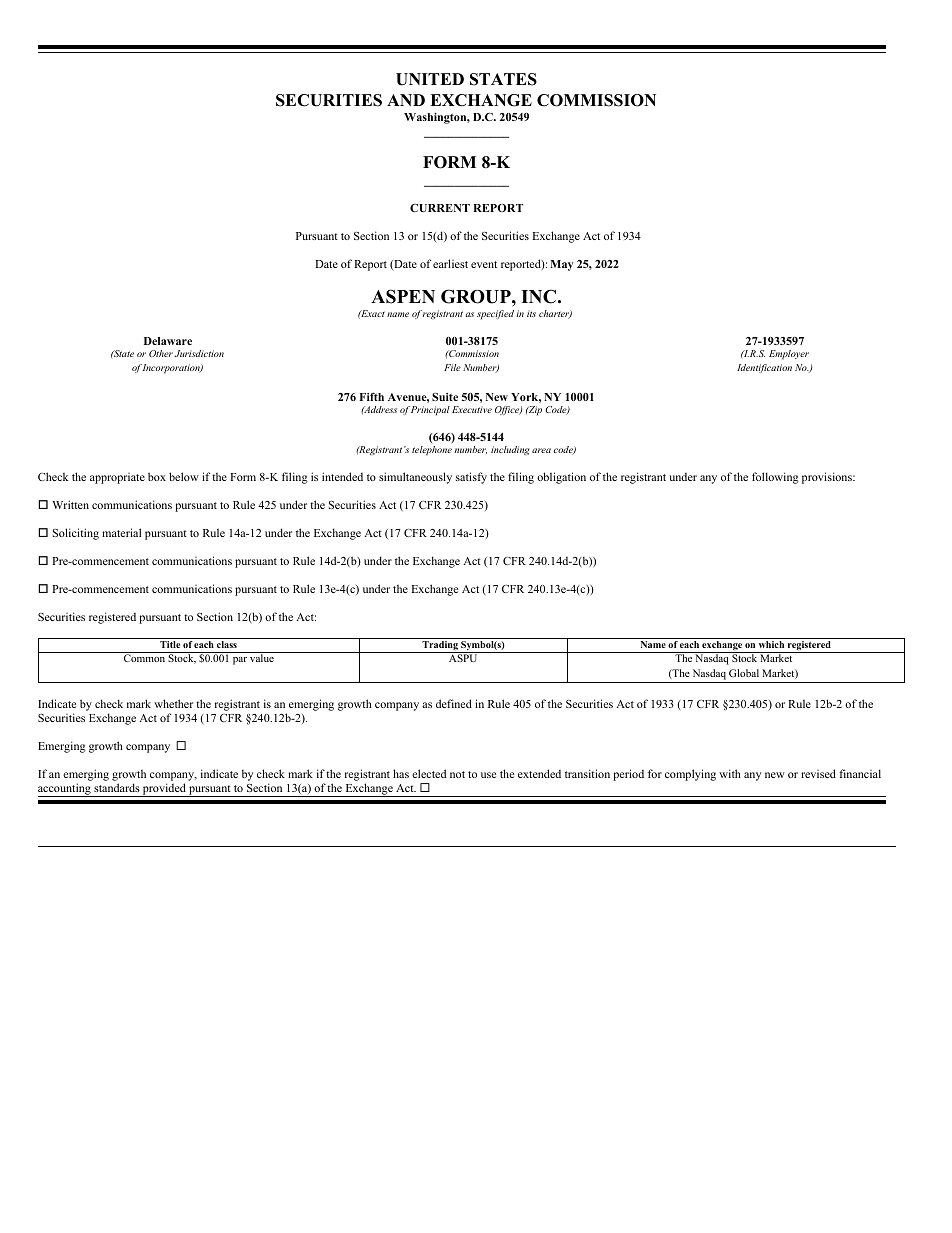 This page has height=1233, width=952. I want to click on box, so click(157, 476).
